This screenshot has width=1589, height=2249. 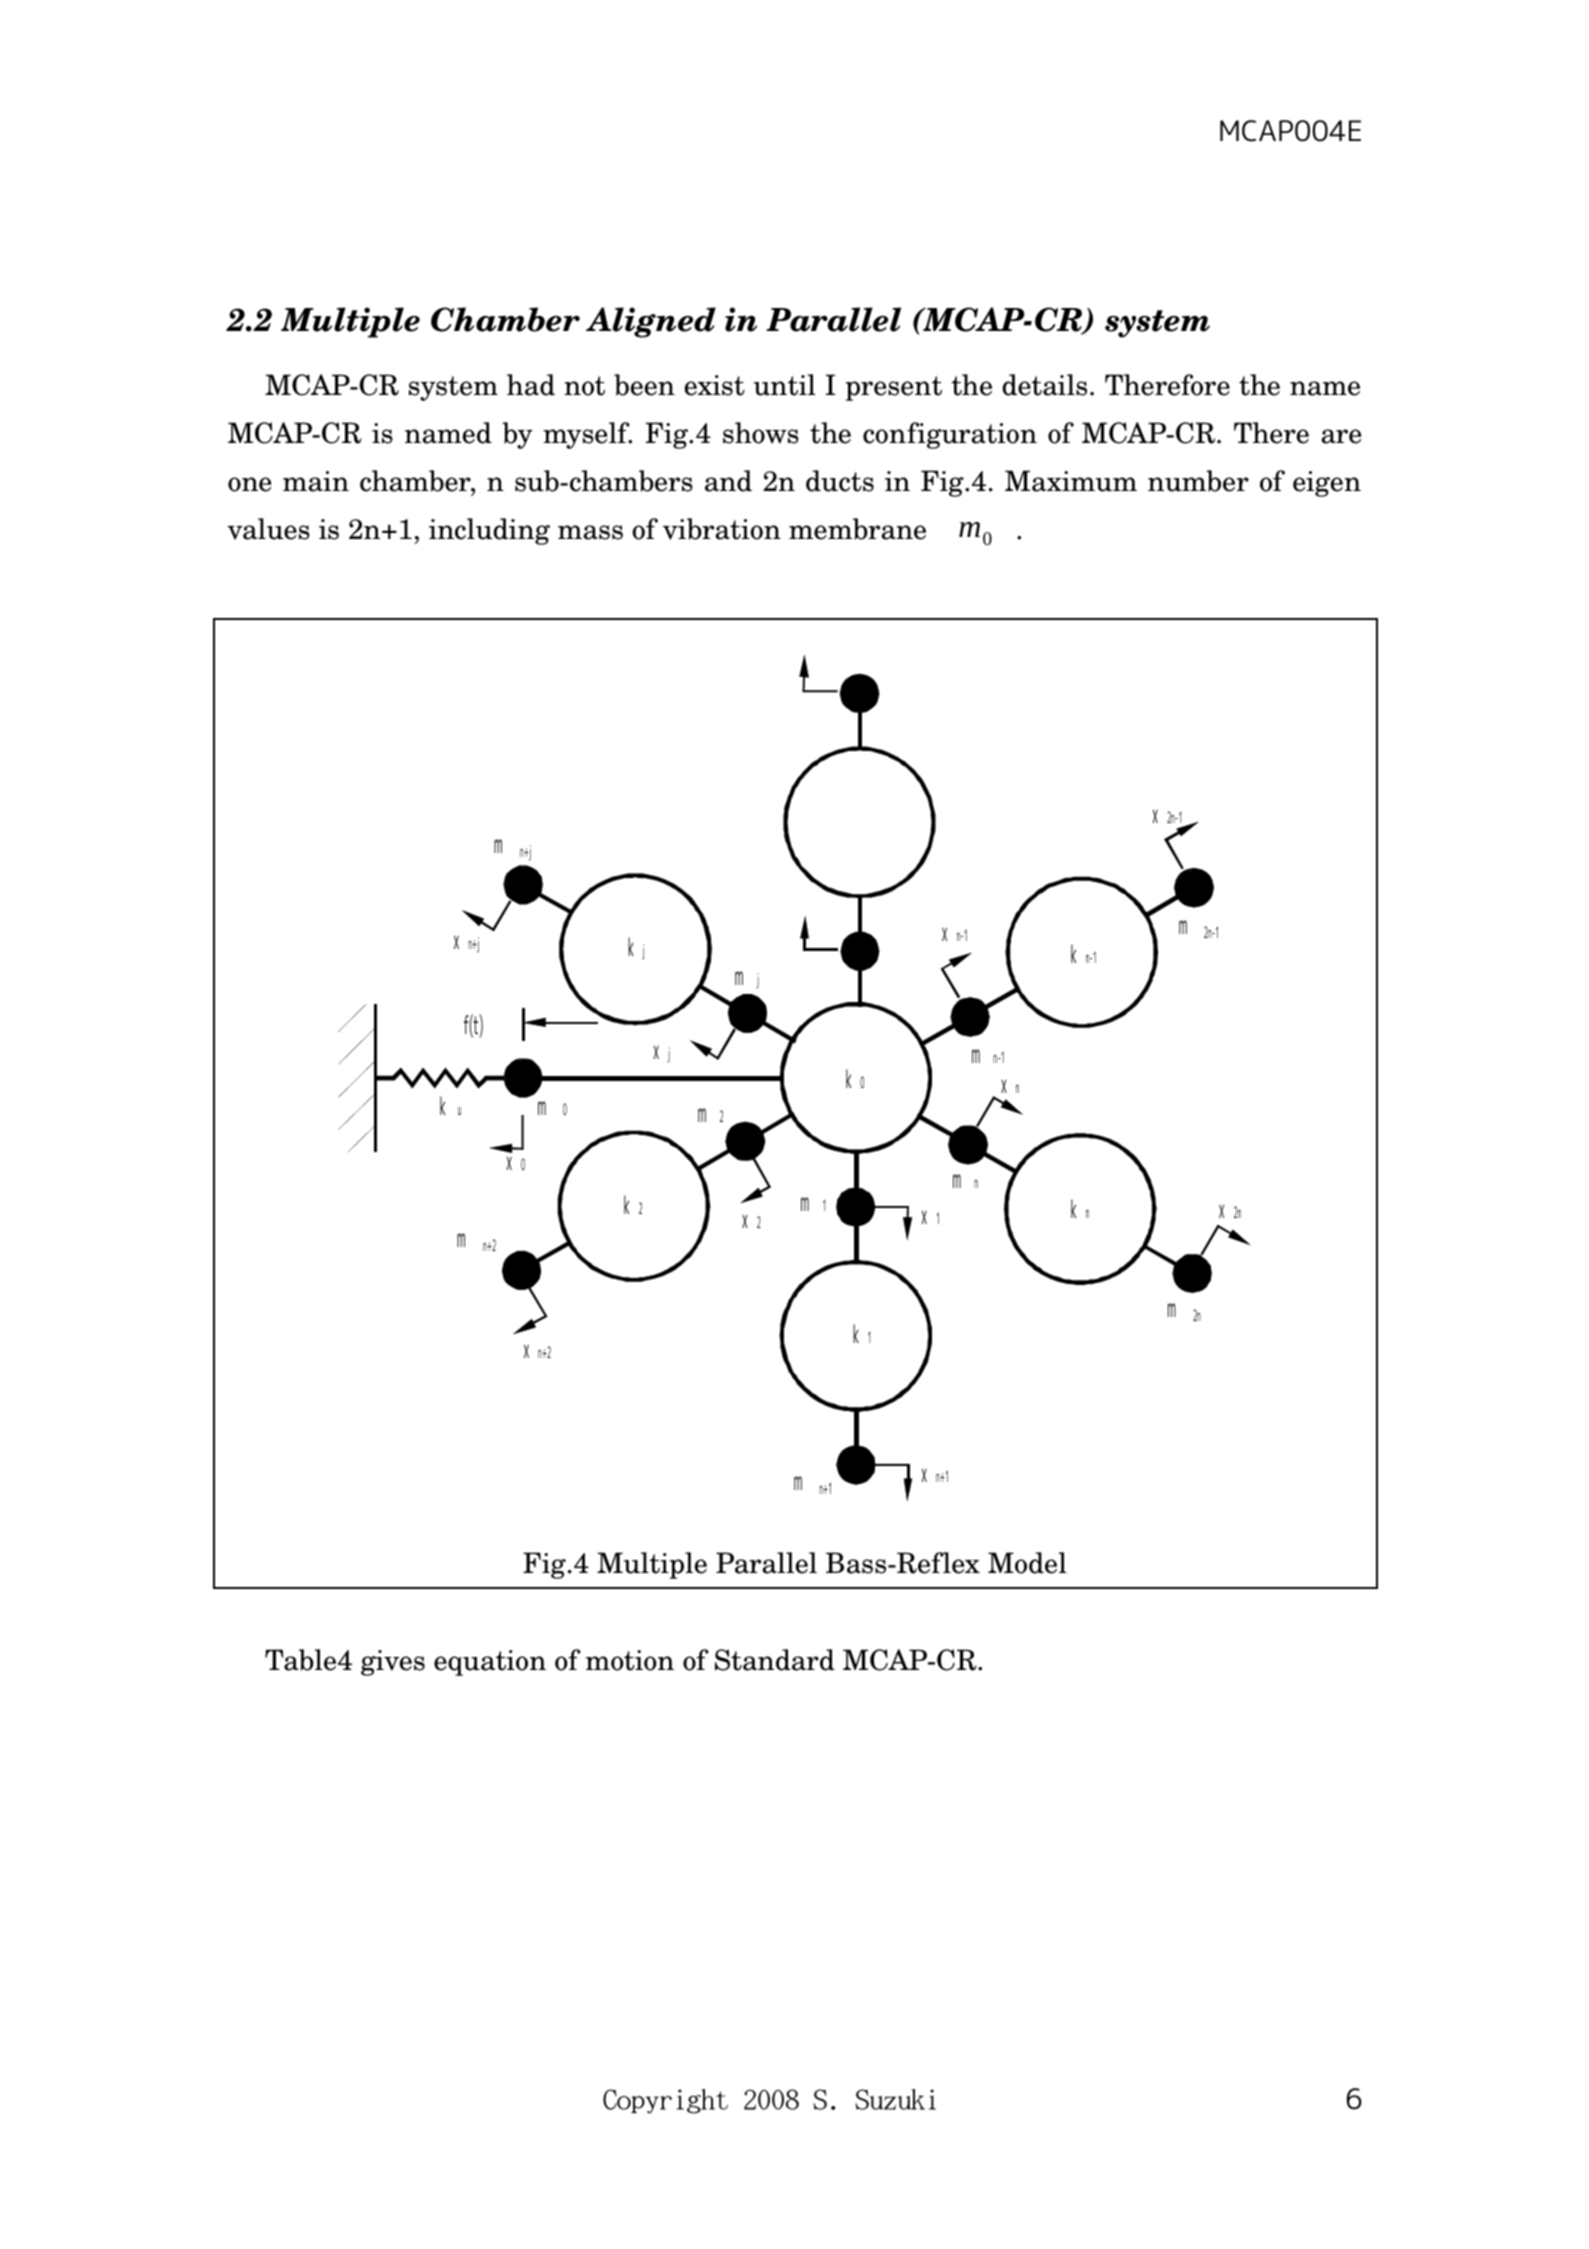 I want to click on number, so click(x=1198, y=481).
